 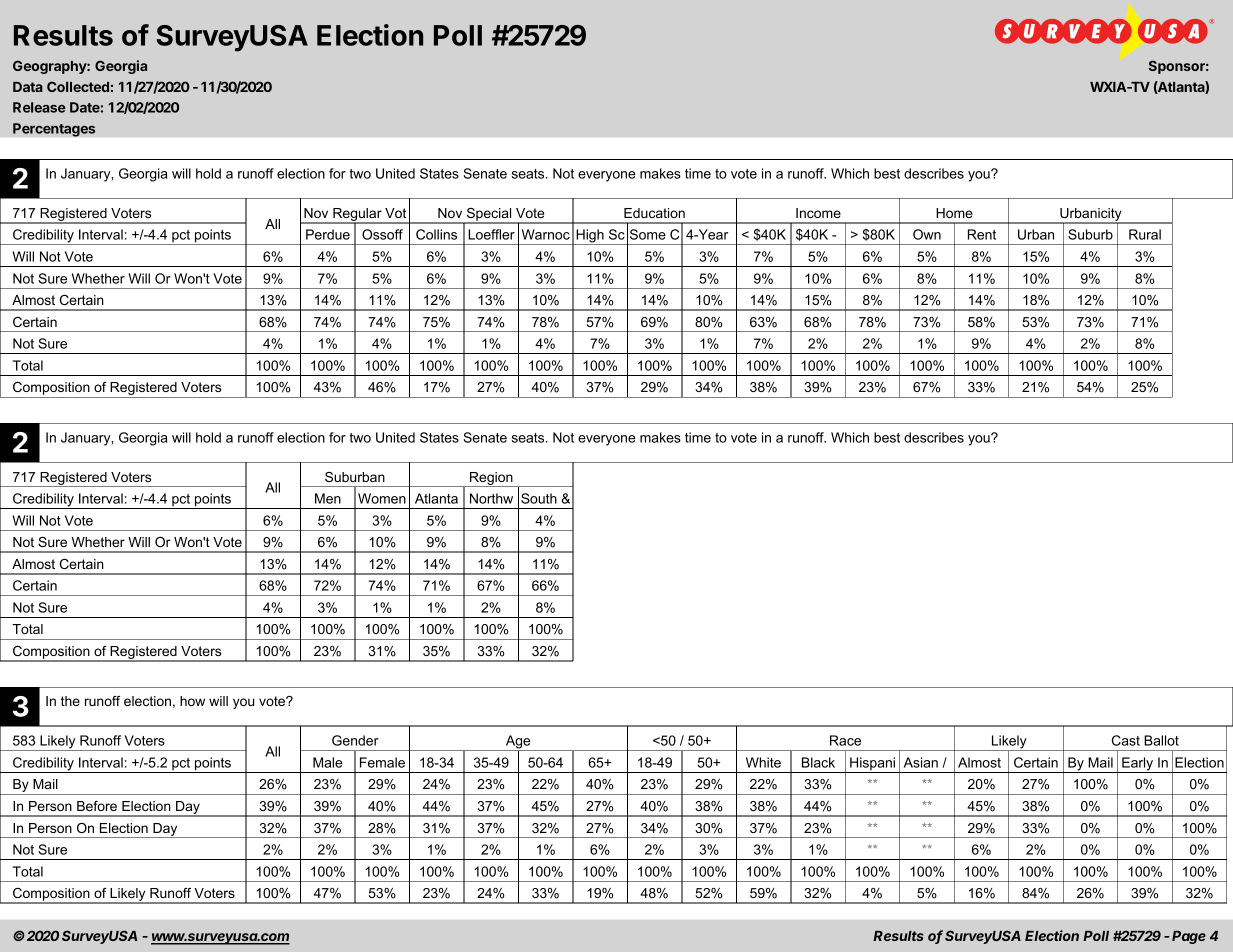 What do you see at coordinates (382, 498) in the document?
I see `Women` at bounding box center [382, 498].
